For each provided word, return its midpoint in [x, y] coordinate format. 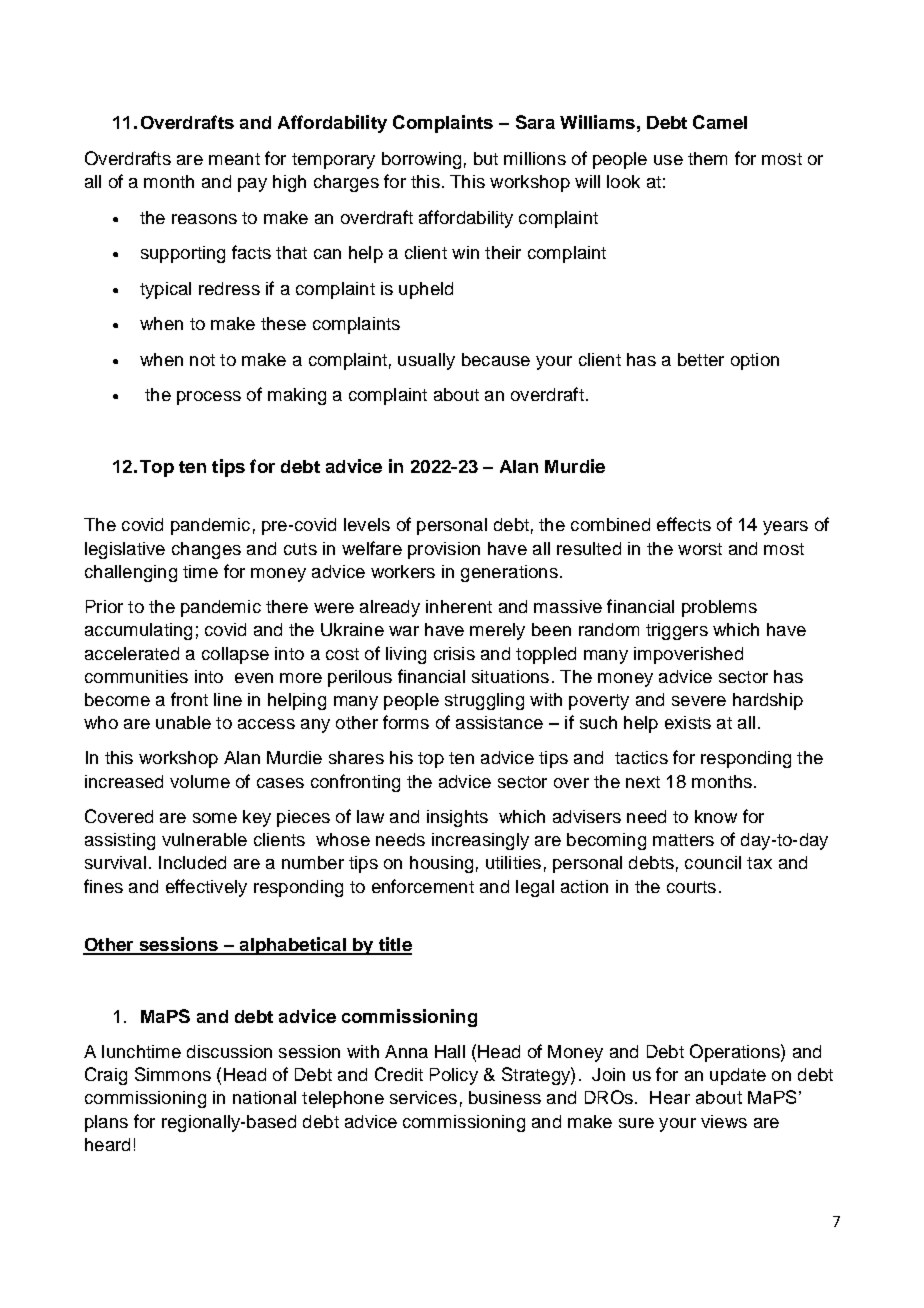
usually [426, 361]
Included [192, 862]
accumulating [138, 631]
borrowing [421, 160]
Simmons [173, 1074]
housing [441, 864]
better [701, 359]
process [209, 398]
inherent [459, 606]
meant [234, 159]
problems [719, 608]
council [713, 862]
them [707, 158]
